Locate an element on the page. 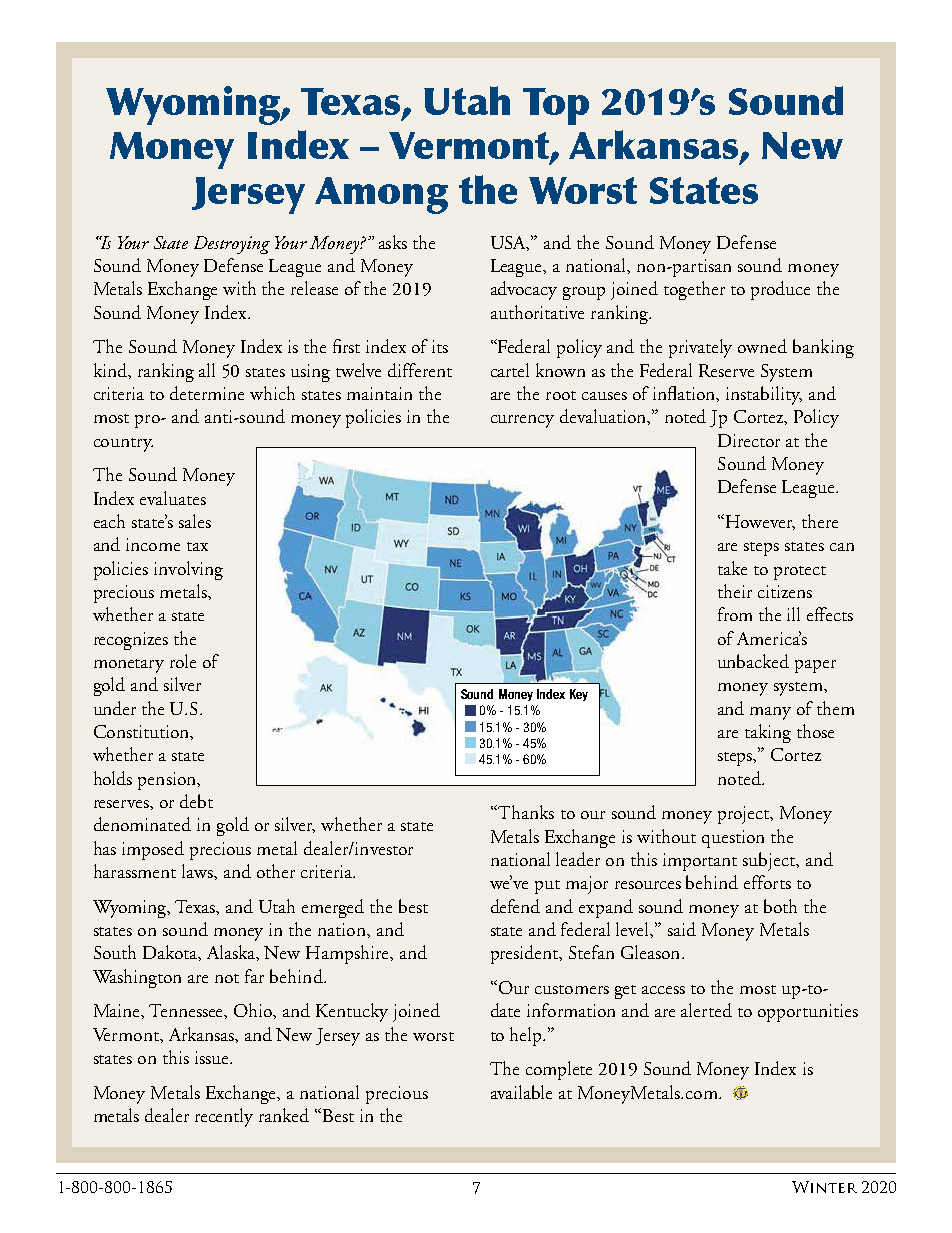 The height and width of the document is (1233, 952). Thanks is located at coordinates (525, 812).
